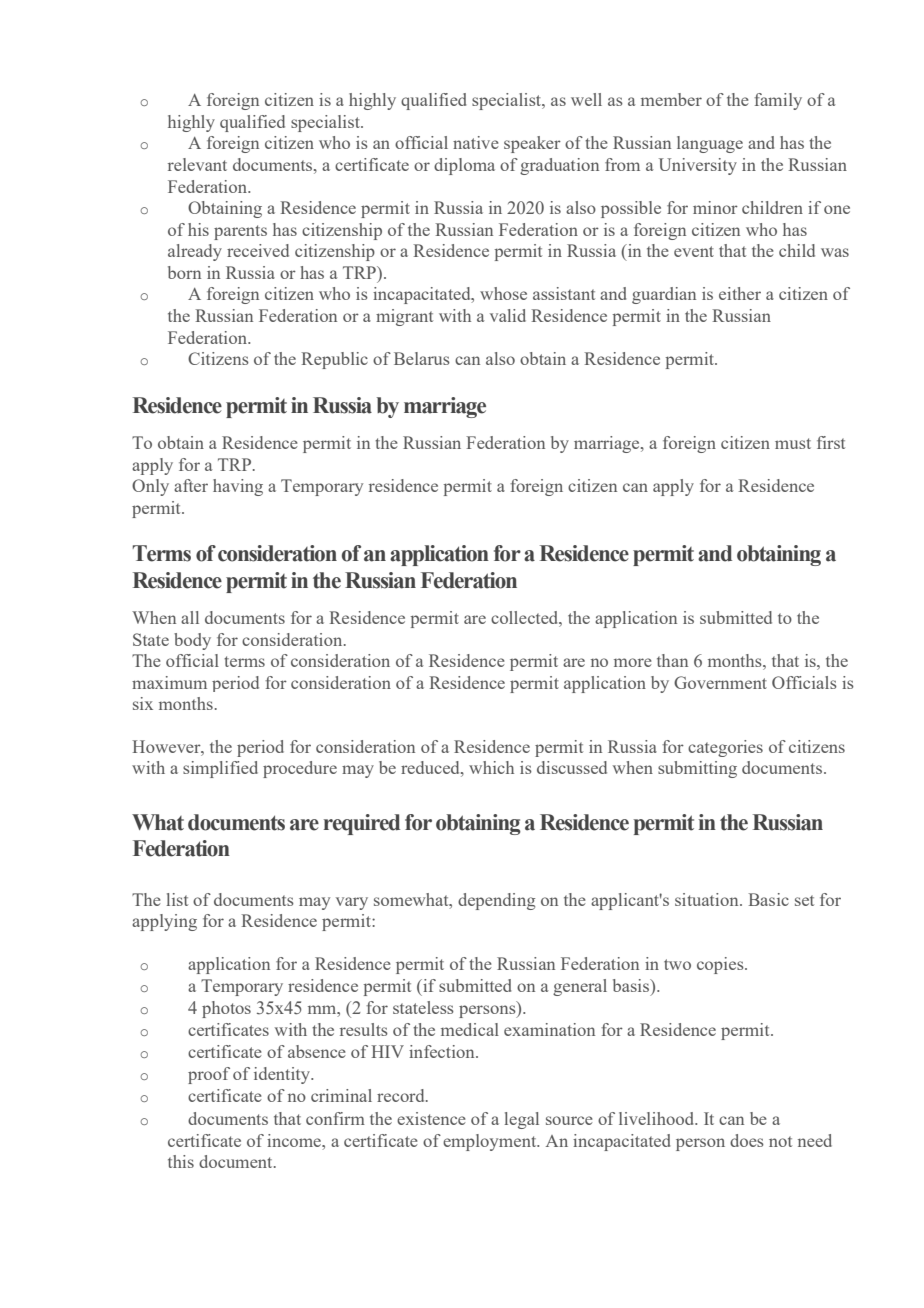 The width and height of the page is (924, 1308). What do you see at coordinates (633, 662) in the page?
I see `more` at bounding box center [633, 662].
